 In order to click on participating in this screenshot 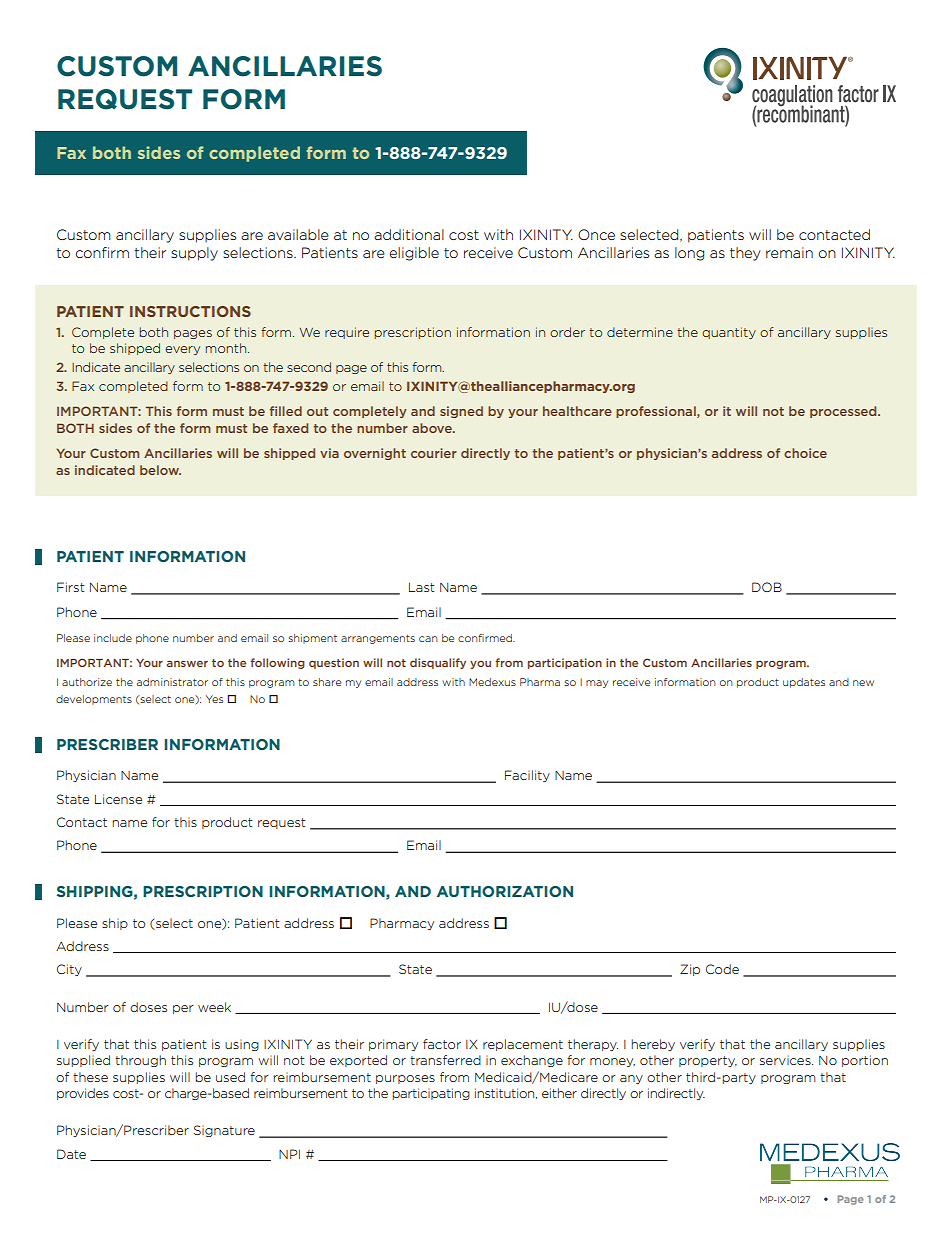, I will do `click(431, 1094)`.
